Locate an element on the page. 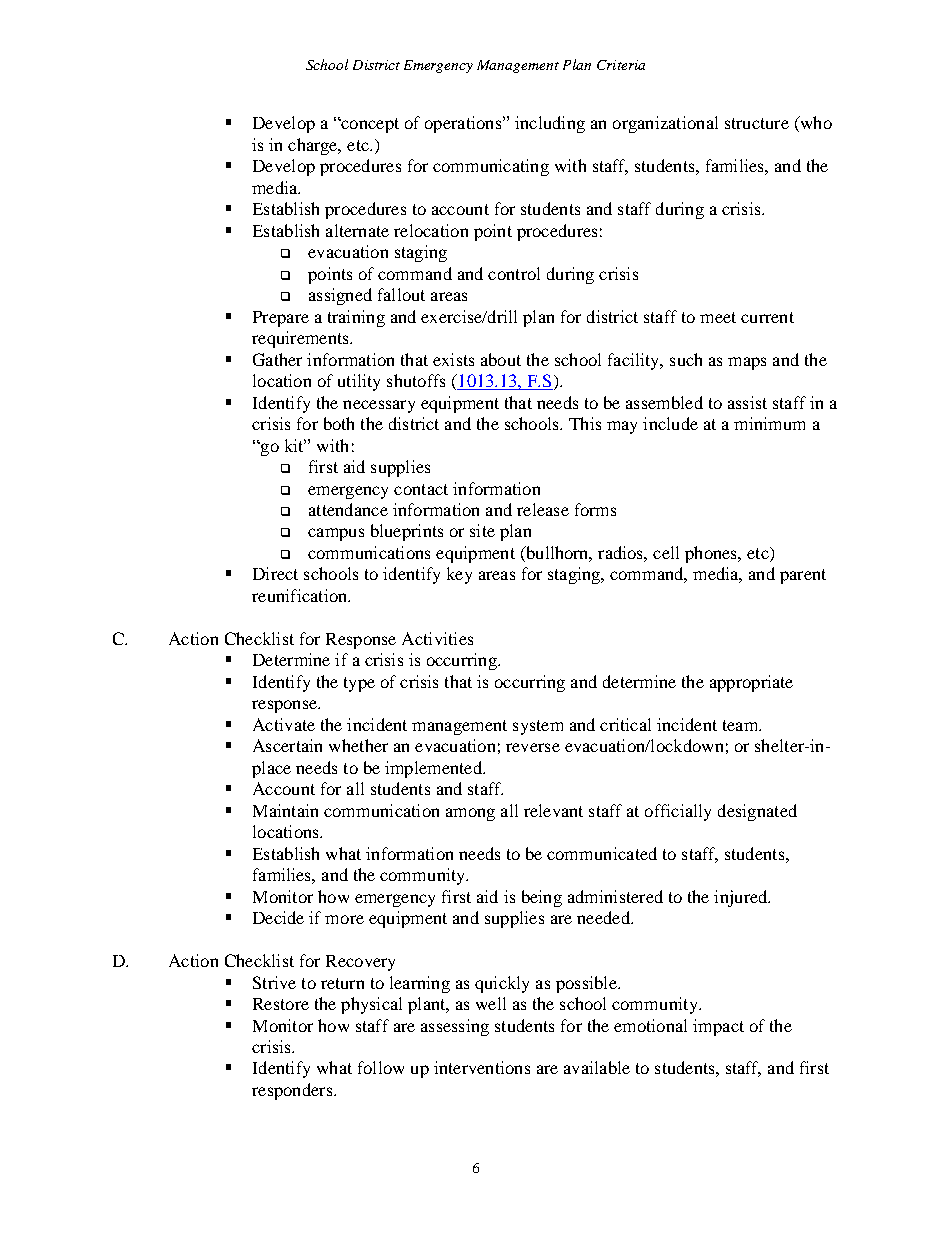  impact is located at coordinates (718, 1027).
